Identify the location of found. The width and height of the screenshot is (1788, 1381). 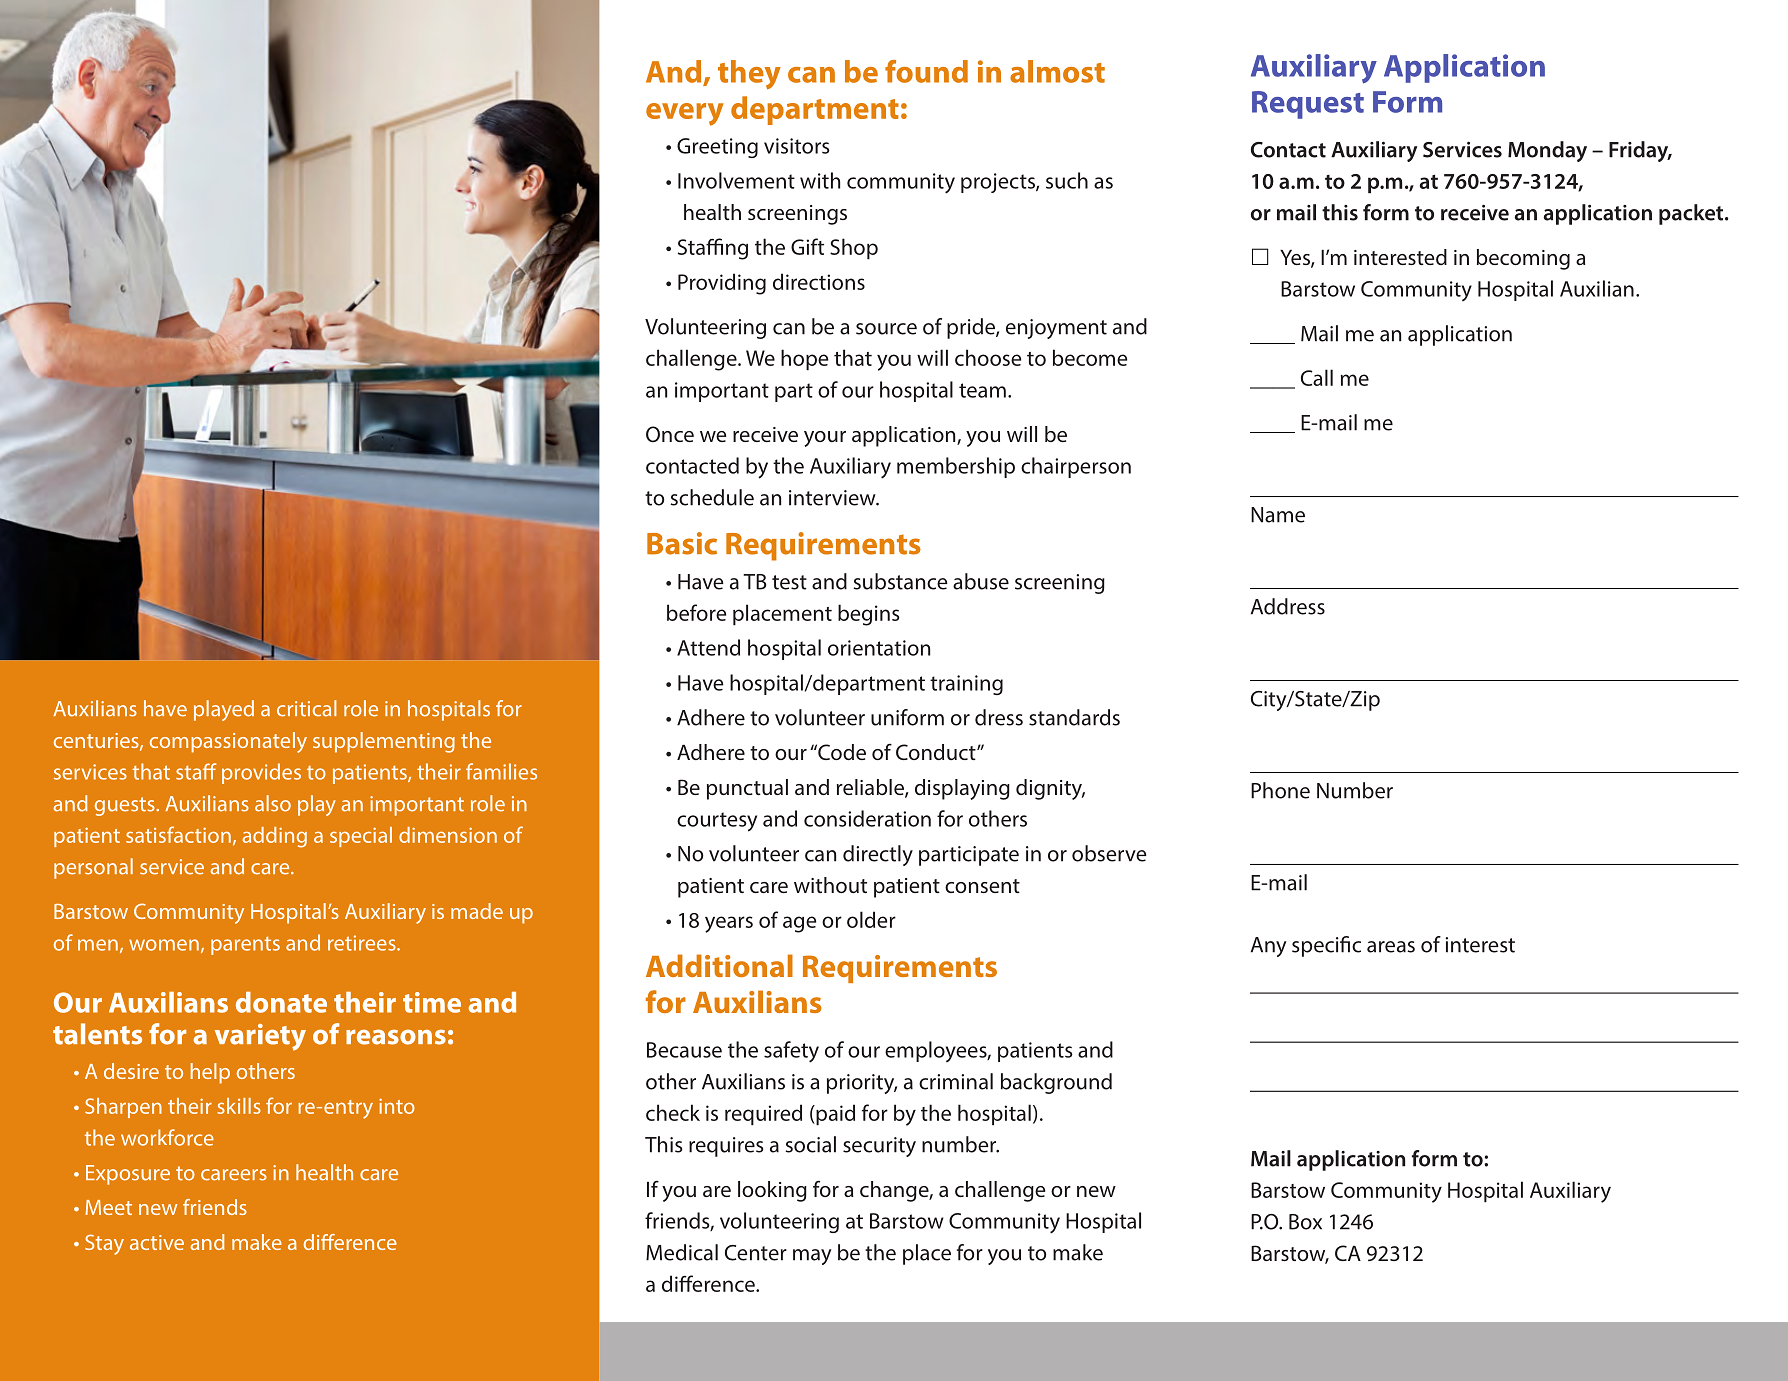
(926, 71).
